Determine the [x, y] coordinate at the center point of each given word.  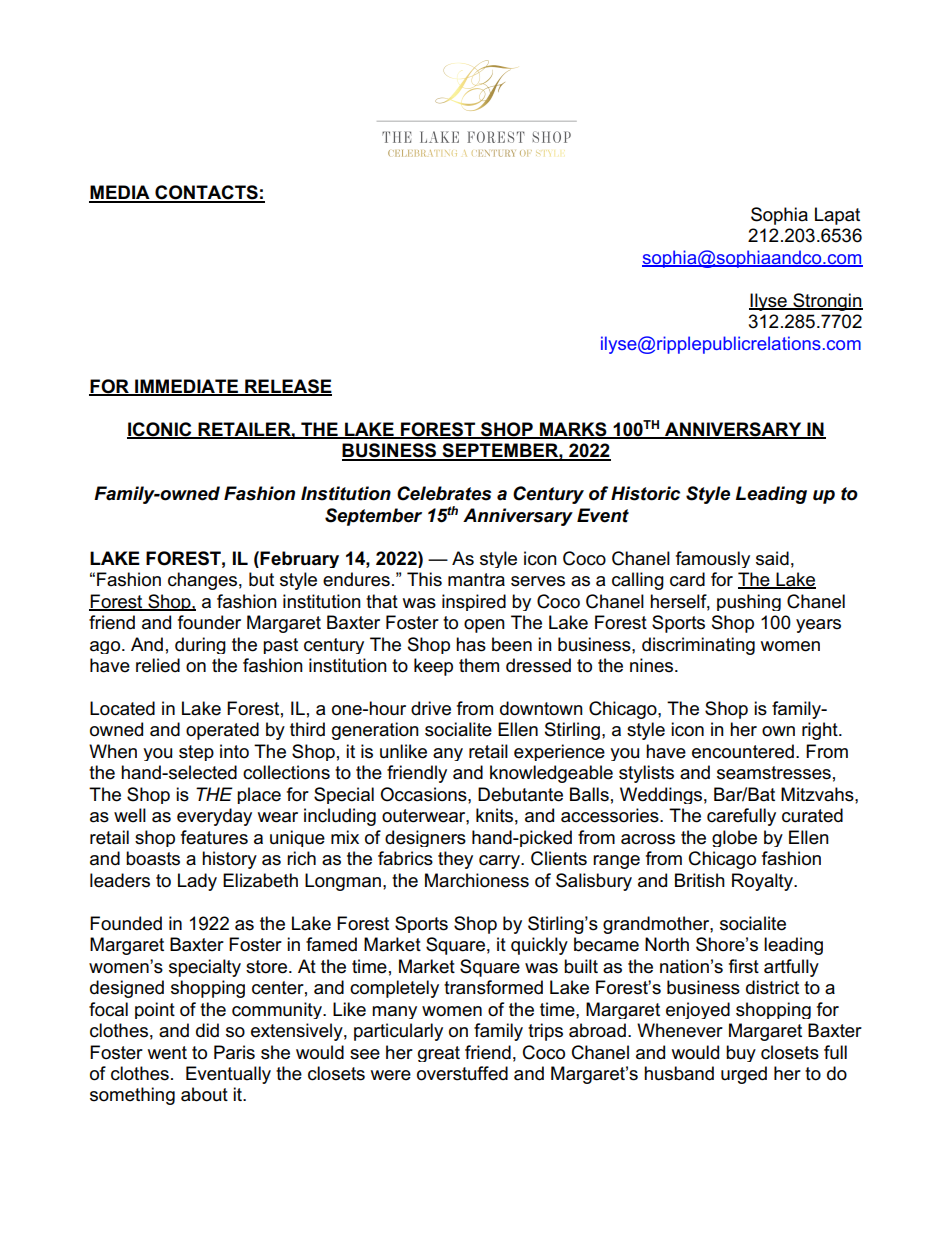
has [471, 644]
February [299, 559]
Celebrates [444, 493]
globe [734, 838]
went [167, 1053]
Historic [645, 493]
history [229, 860]
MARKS [573, 430]
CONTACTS [206, 193]
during [200, 645]
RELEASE [287, 387]
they [455, 860]
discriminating [698, 646]
